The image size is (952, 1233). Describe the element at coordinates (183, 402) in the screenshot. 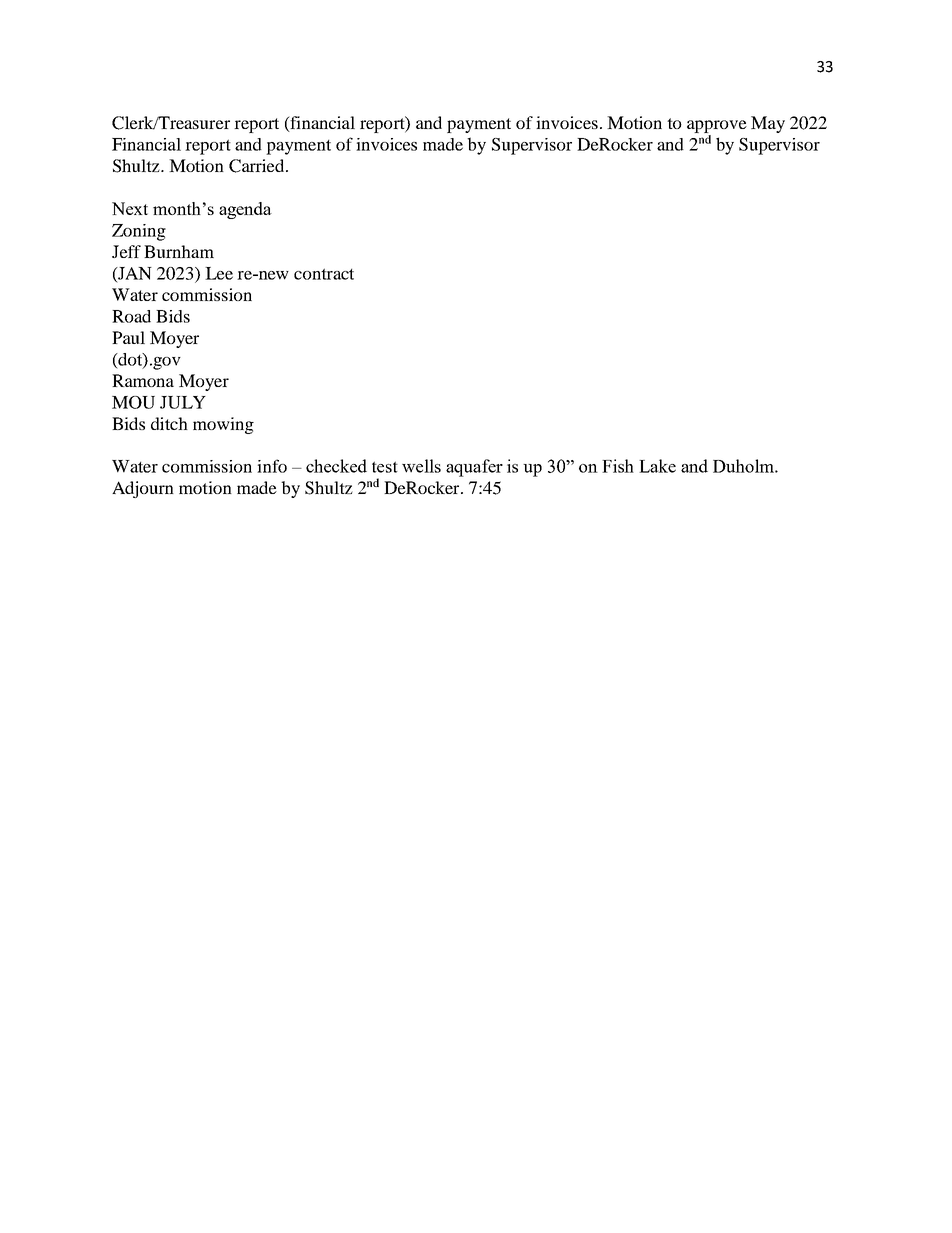

I see `JULY` at that location.
